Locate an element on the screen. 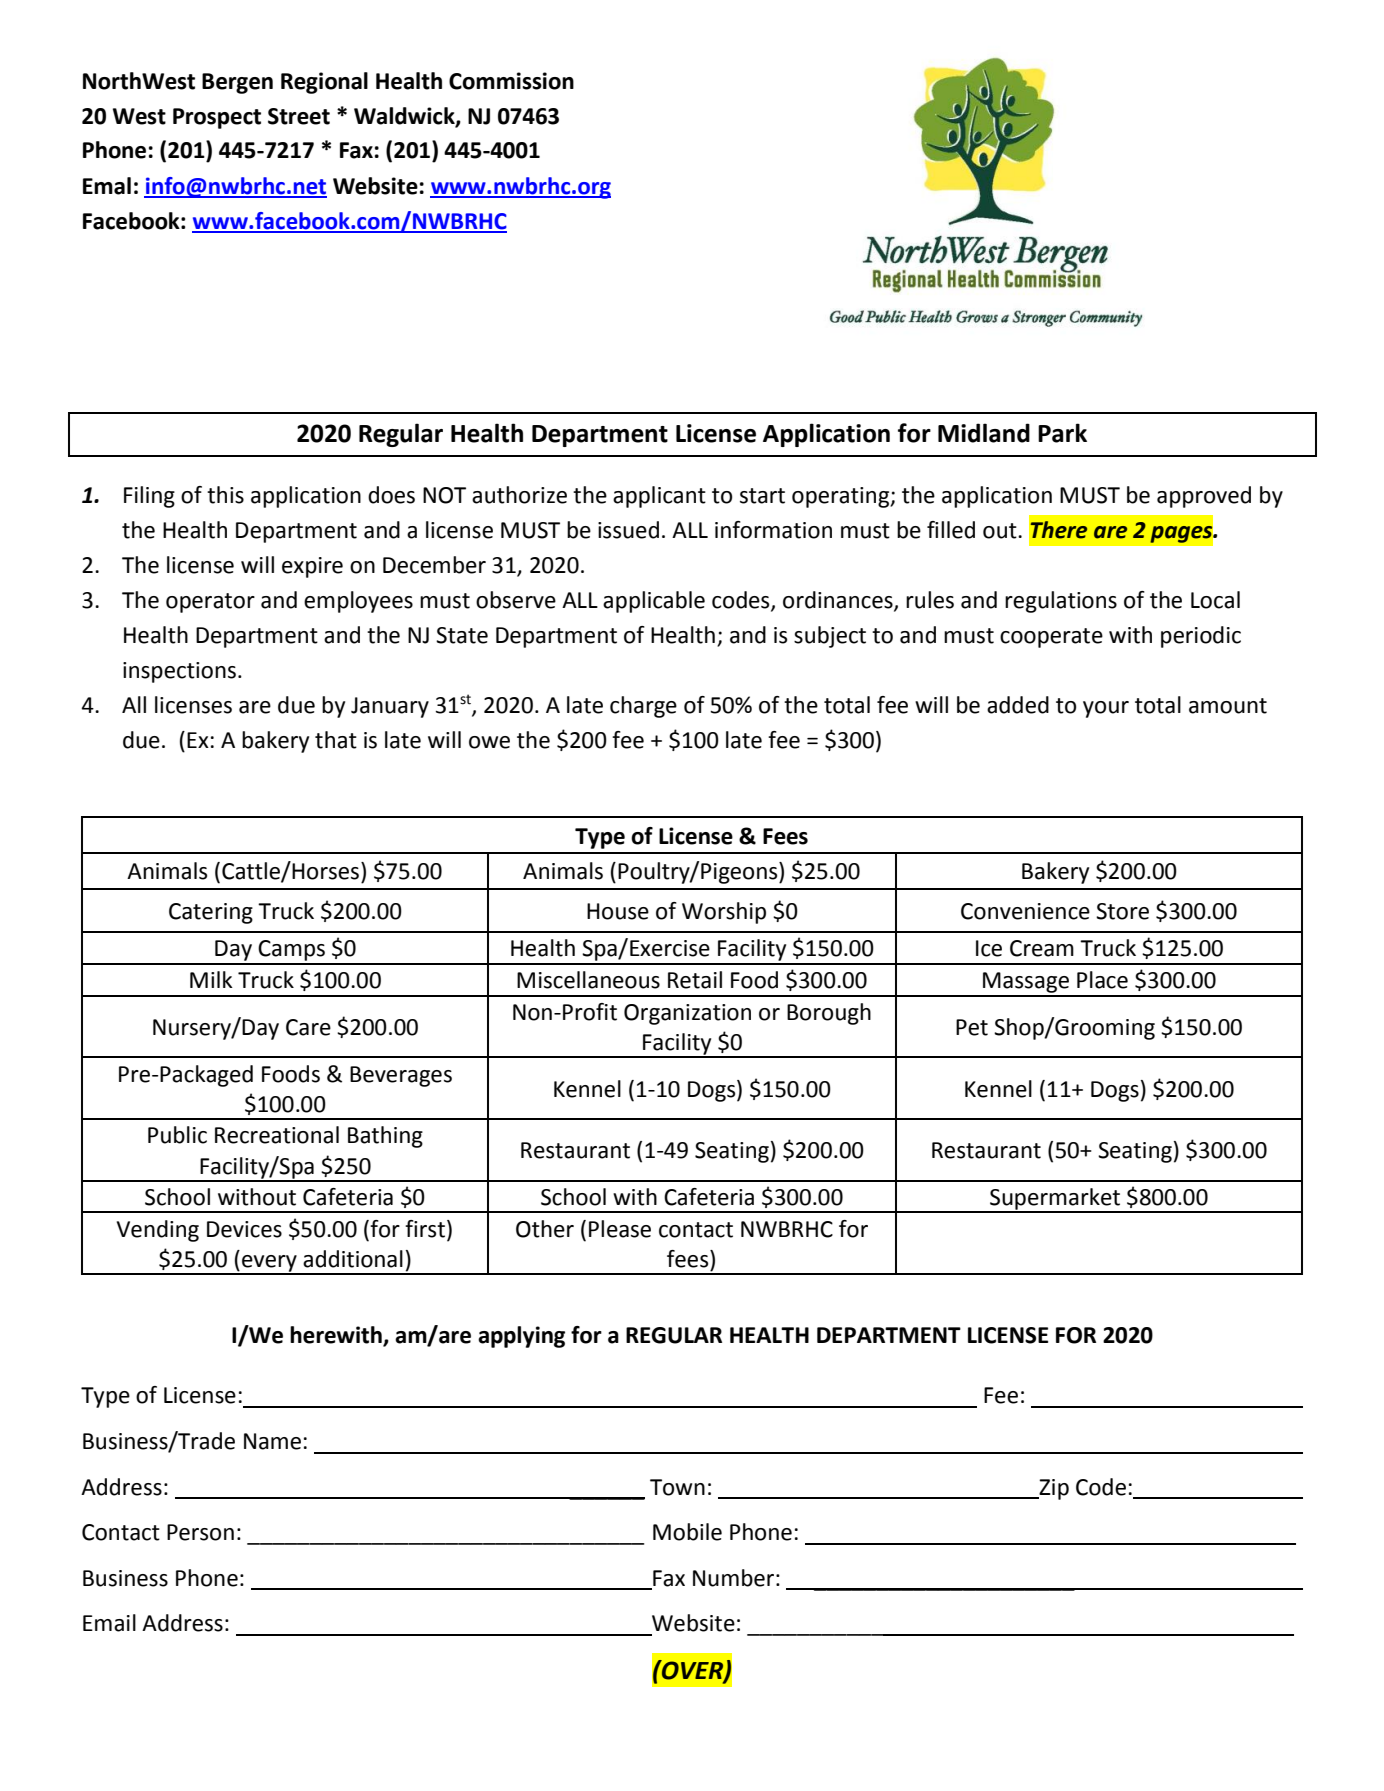 Image resolution: width=1384 pixels, height=1791 pixels. Mobile is located at coordinates (687, 1532).
